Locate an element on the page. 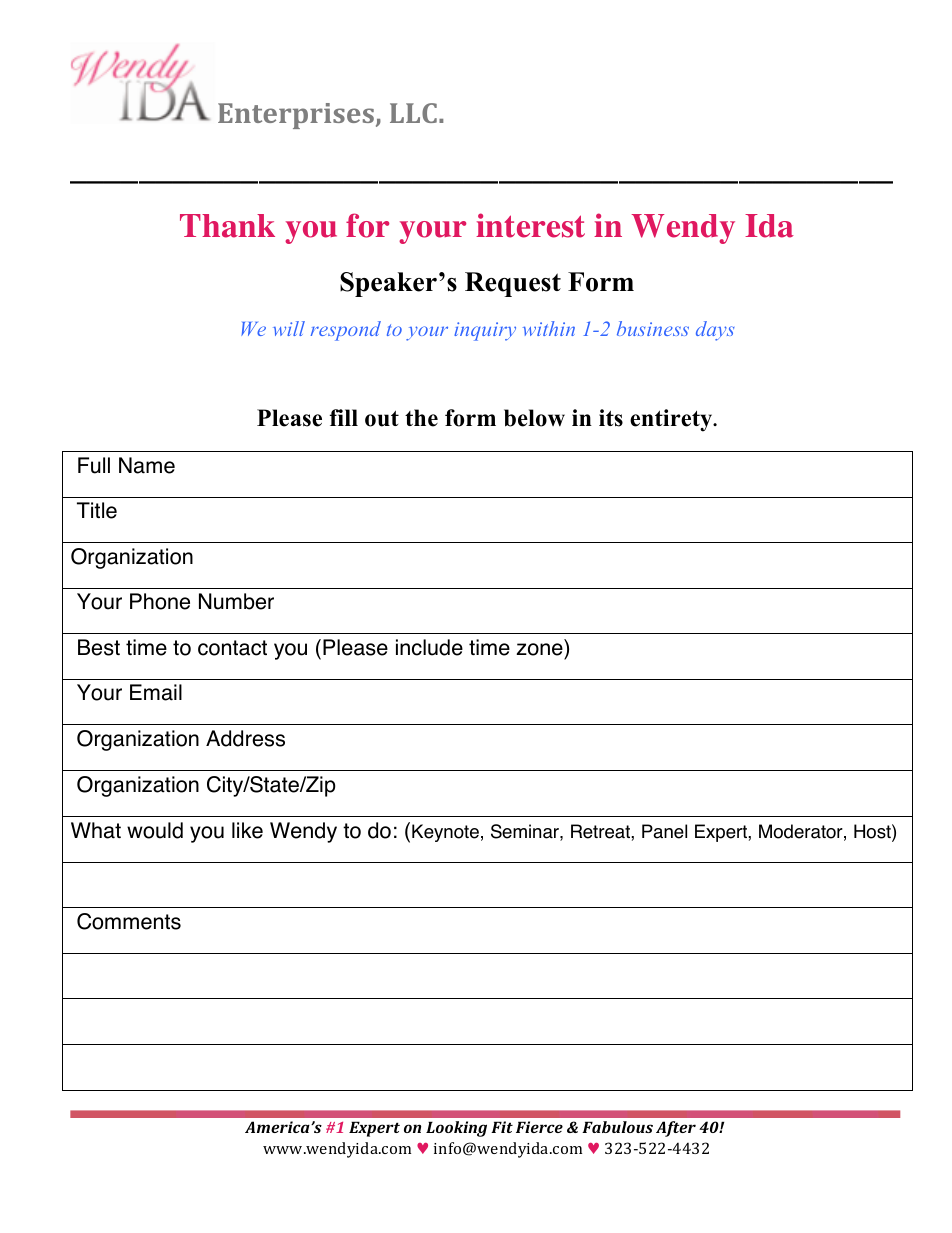  Panel is located at coordinates (664, 831).
